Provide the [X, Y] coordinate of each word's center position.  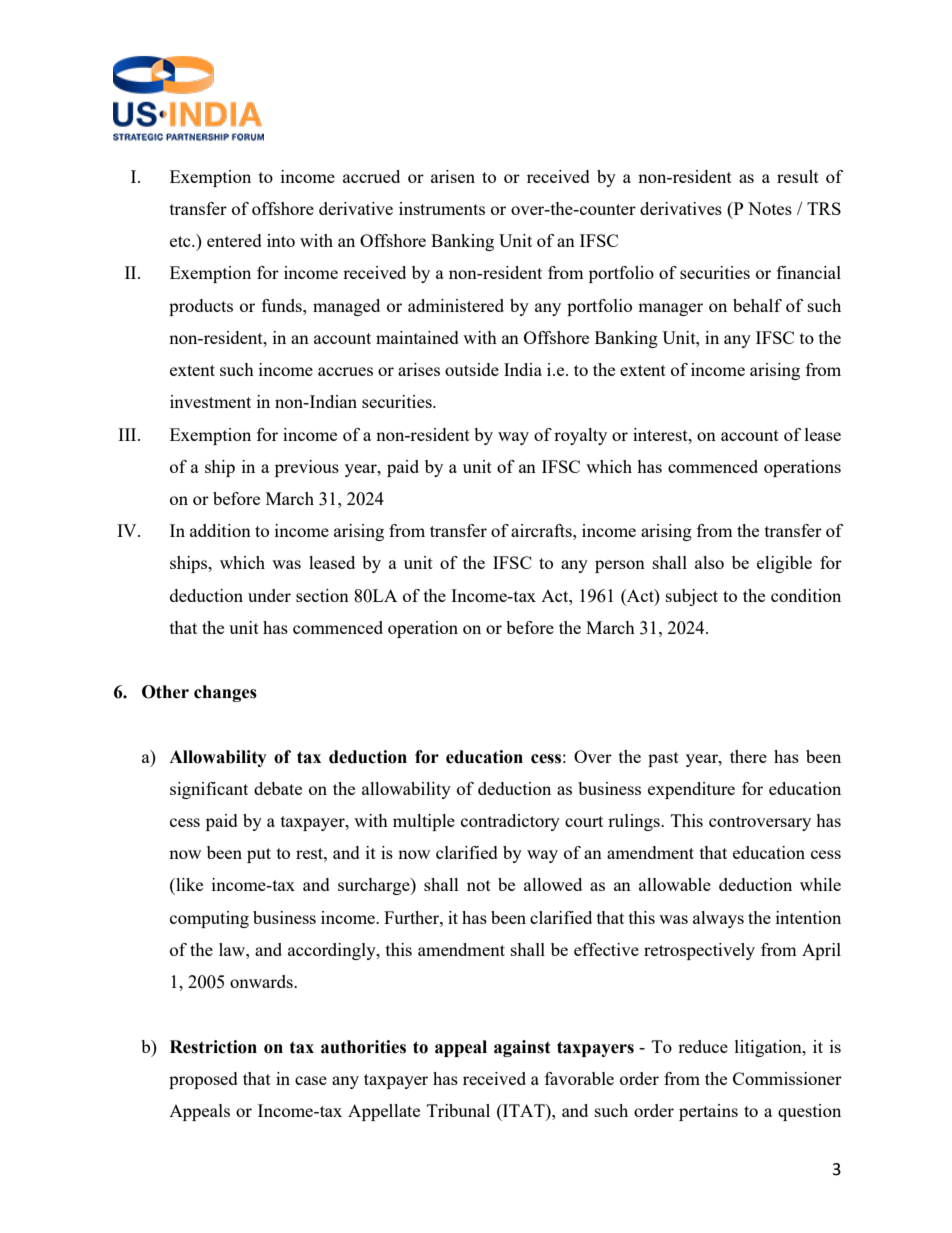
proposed [203, 1080]
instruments [442, 208]
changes [225, 693]
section [322, 595]
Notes [770, 208]
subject [692, 597]
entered [234, 240]
